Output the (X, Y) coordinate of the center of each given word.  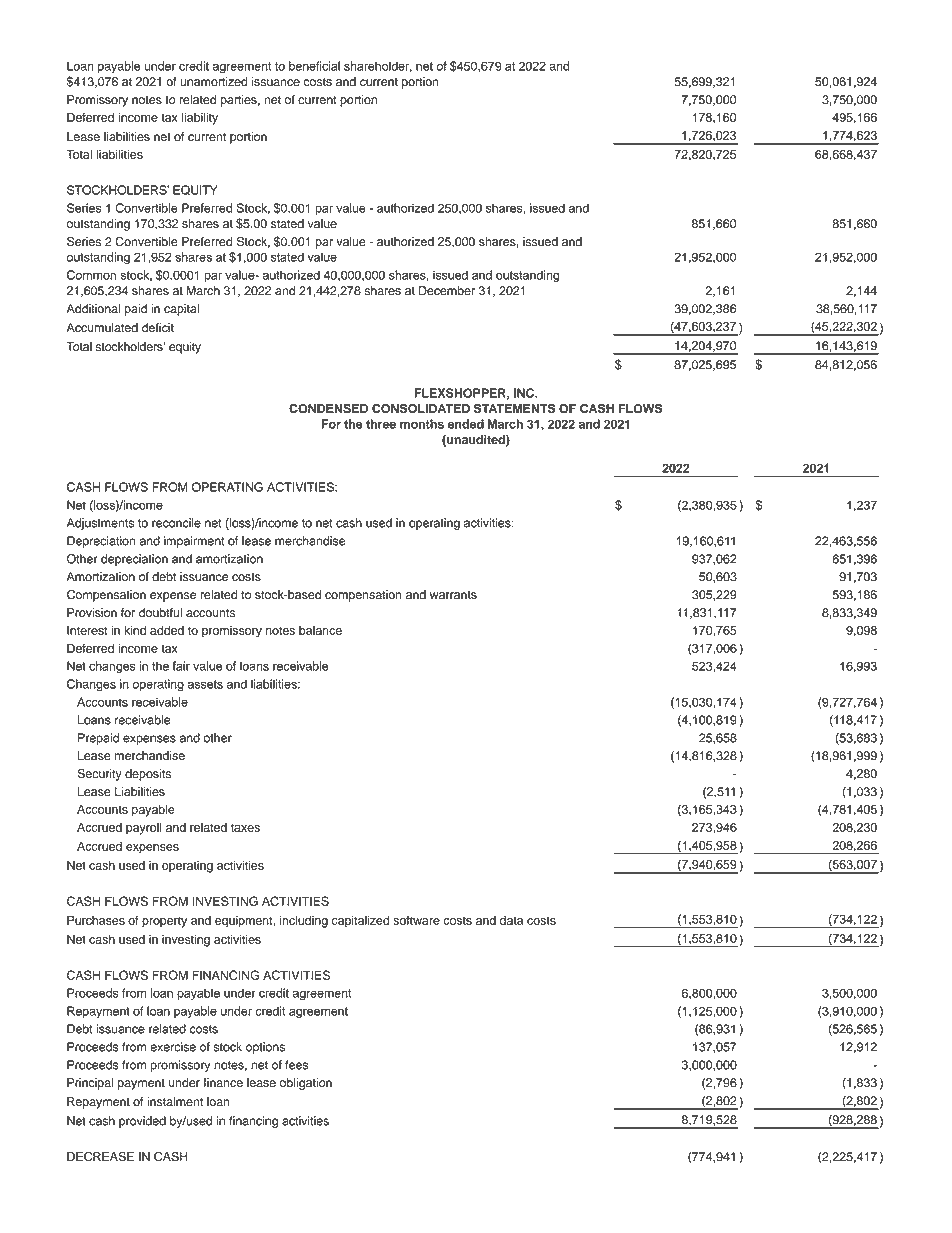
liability (200, 118)
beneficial (314, 66)
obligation (306, 1084)
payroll (144, 829)
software (416, 920)
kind (135, 630)
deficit (158, 328)
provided (142, 1122)
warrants (453, 595)
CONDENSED (328, 409)
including (304, 921)
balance (320, 630)
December (447, 291)
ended (466, 424)
